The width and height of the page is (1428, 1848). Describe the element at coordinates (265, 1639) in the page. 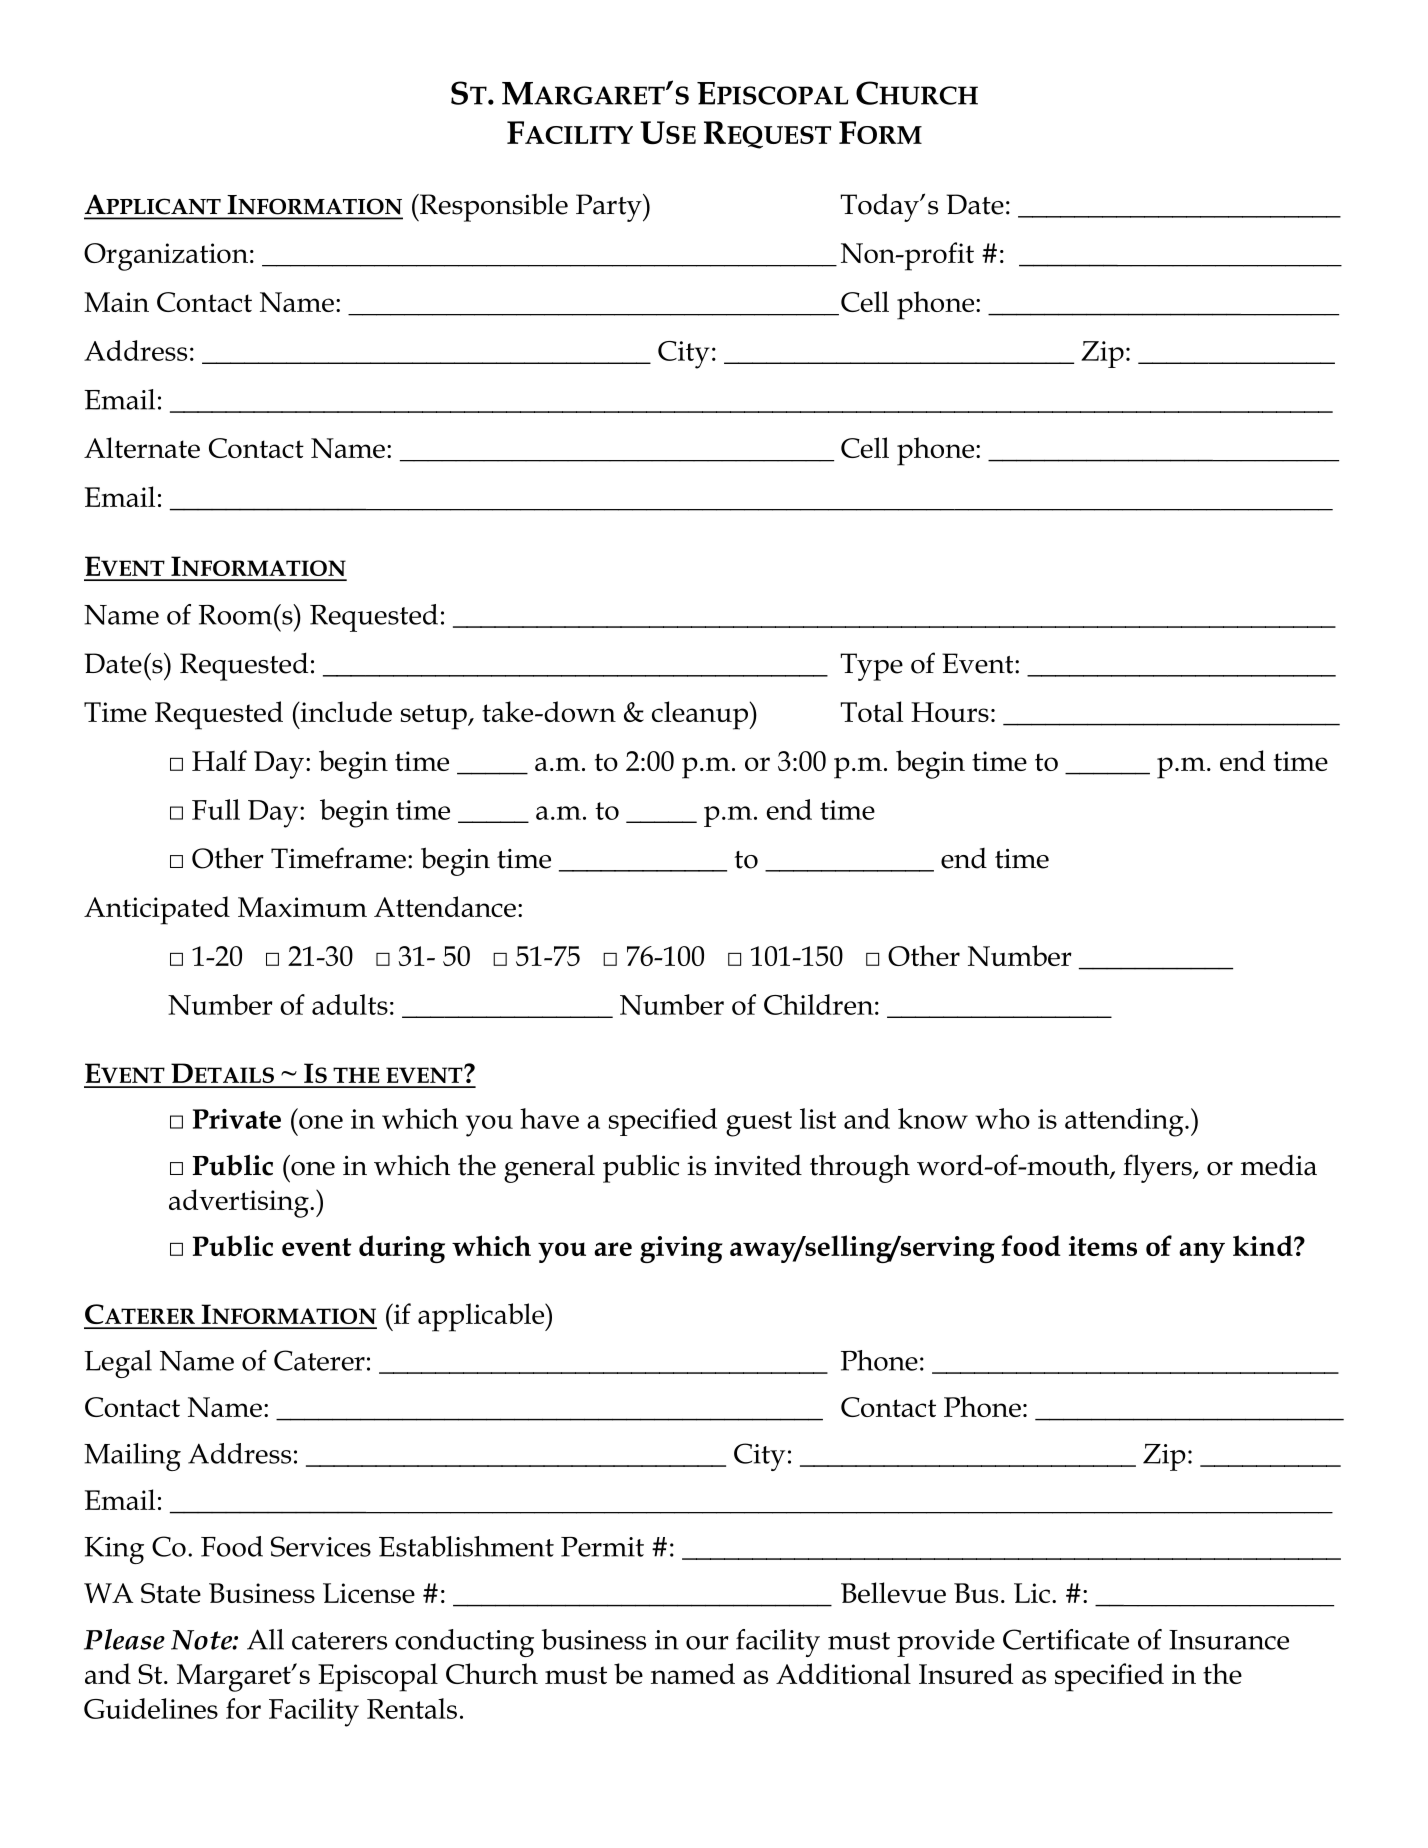

I see `All` at that location.
